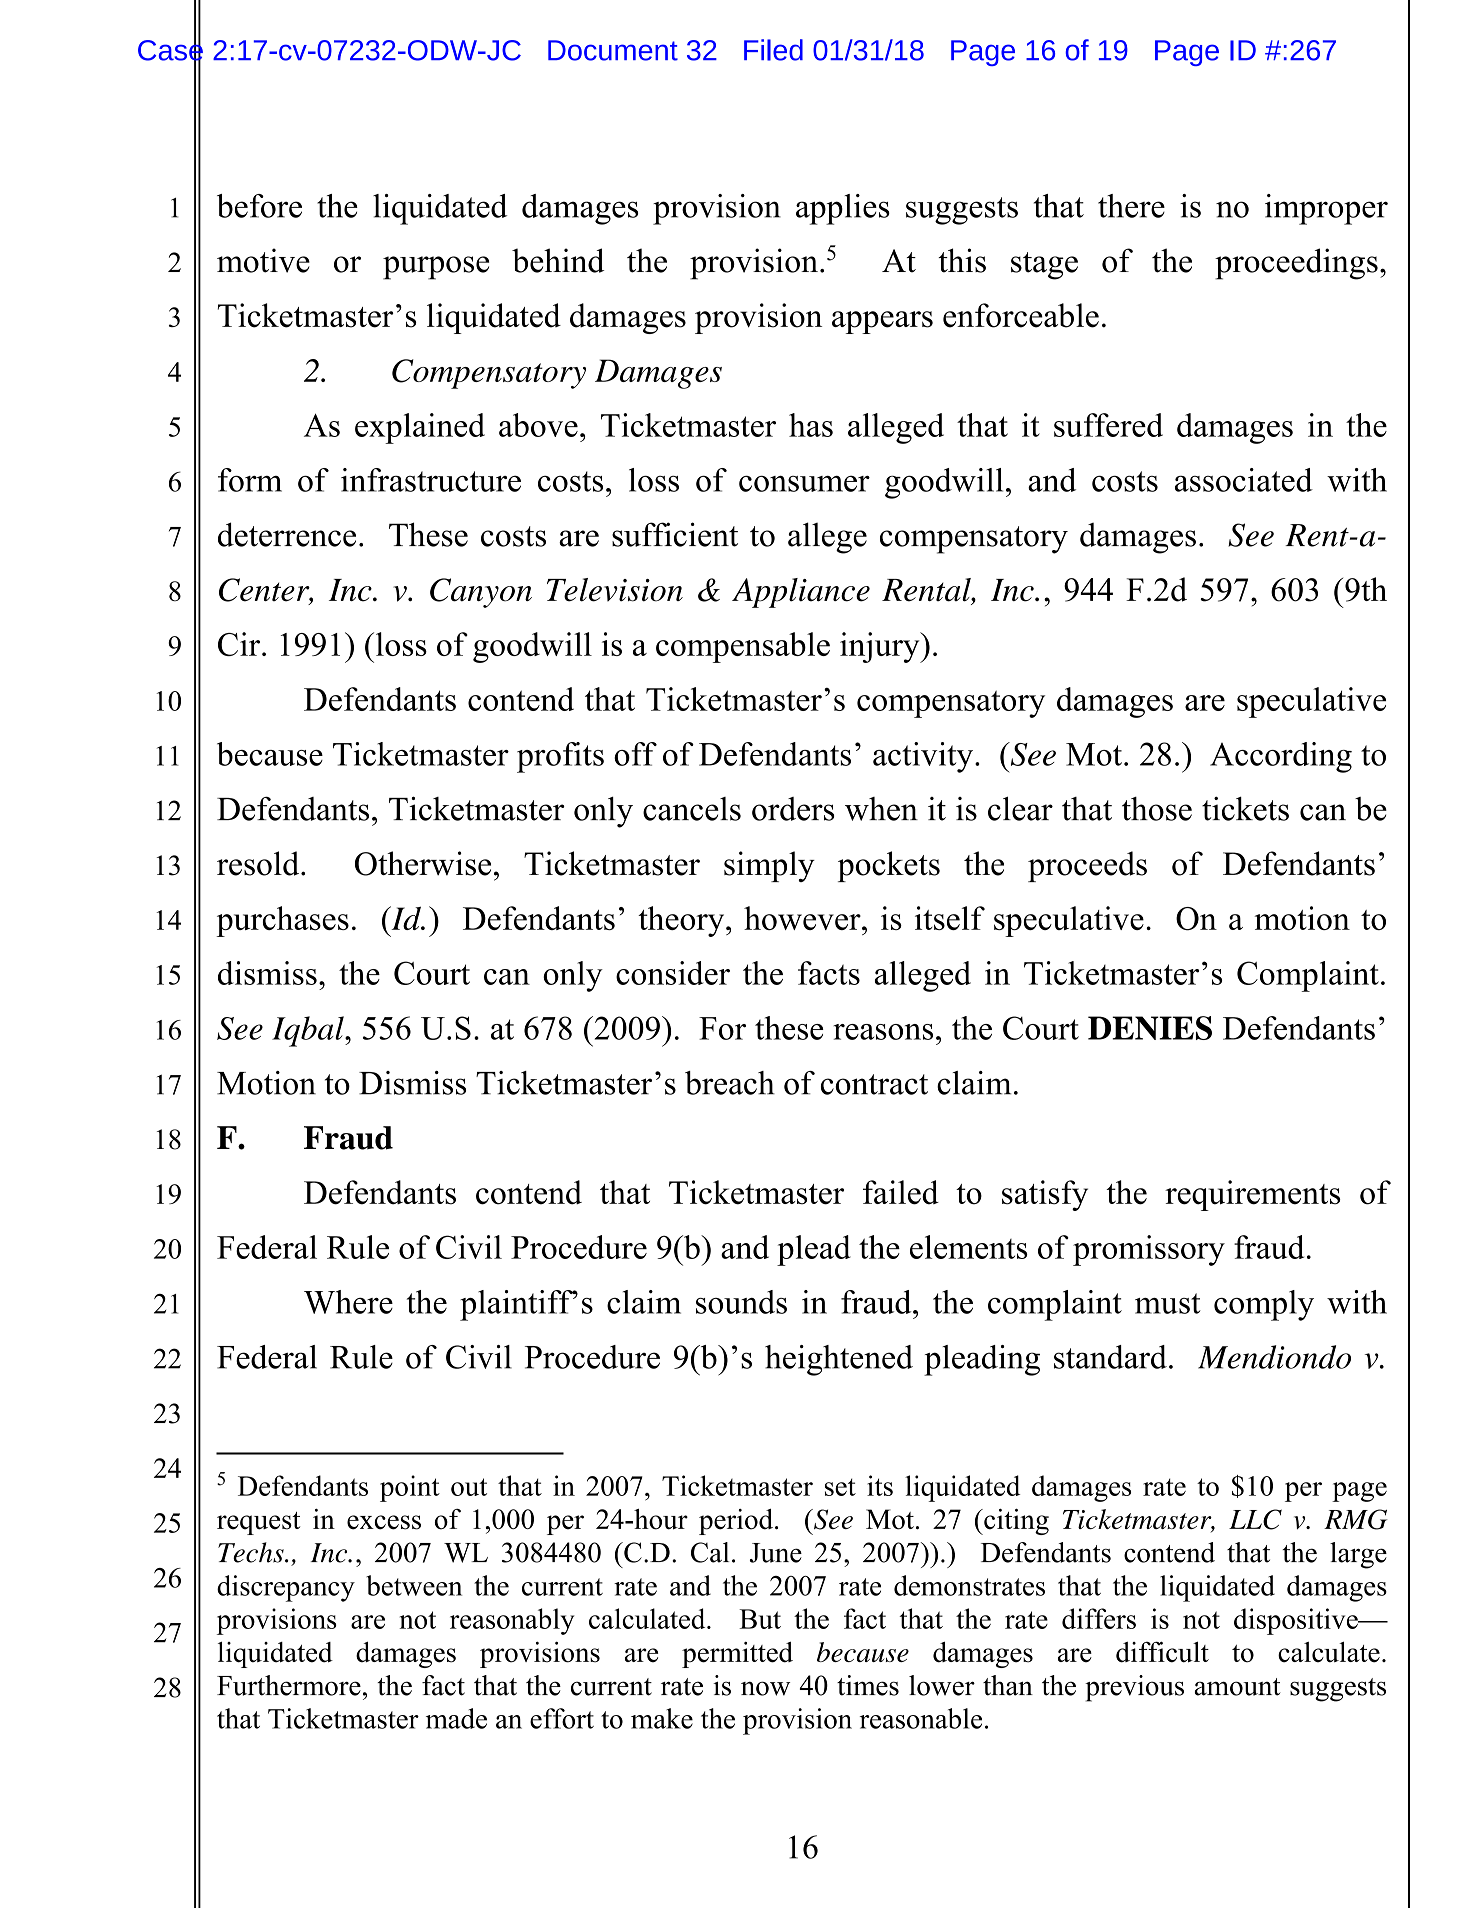 Image resolution: width=1474 pixels, height=1908 pixels. Describe the element at coordinates (1281, 757) in the screenshot. I see `According` at that location.
